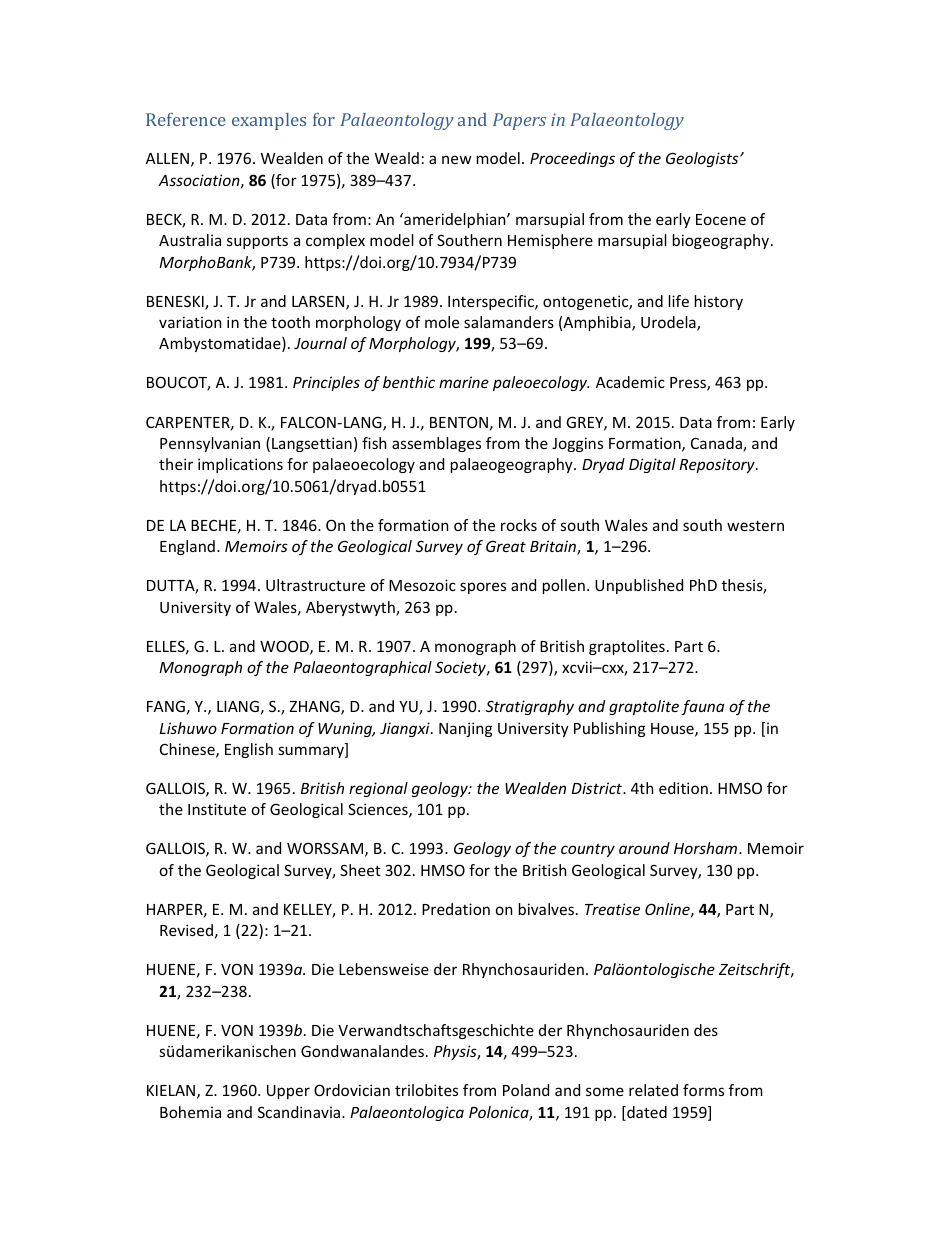  I want to click on mole, so click(442, 322).
